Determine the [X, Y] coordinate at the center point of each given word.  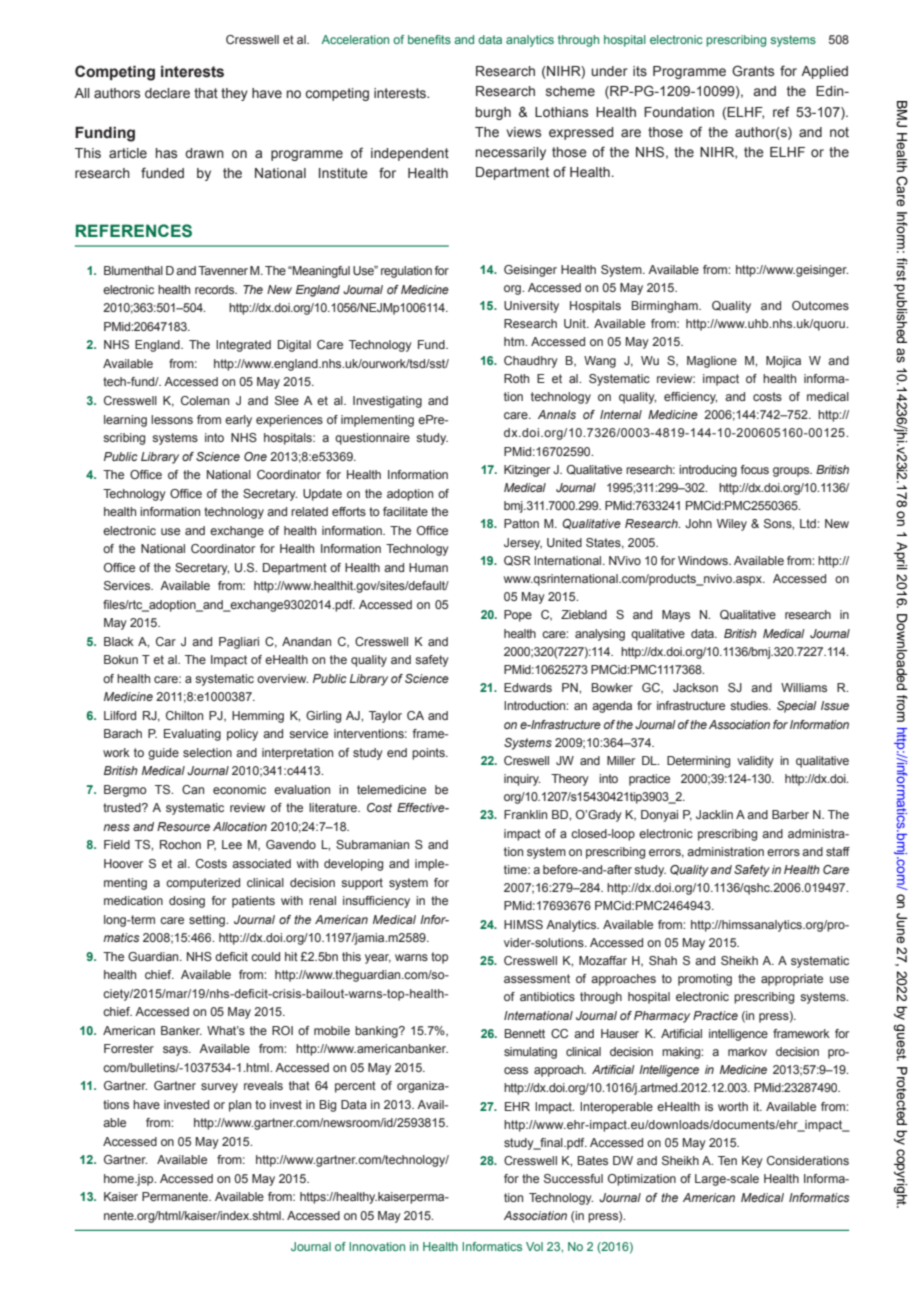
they [234, 94]
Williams [804, 687]
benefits [429, 39]
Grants [753, 70]
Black [119, 641]
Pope [518, 616]
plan [240, 1106]
